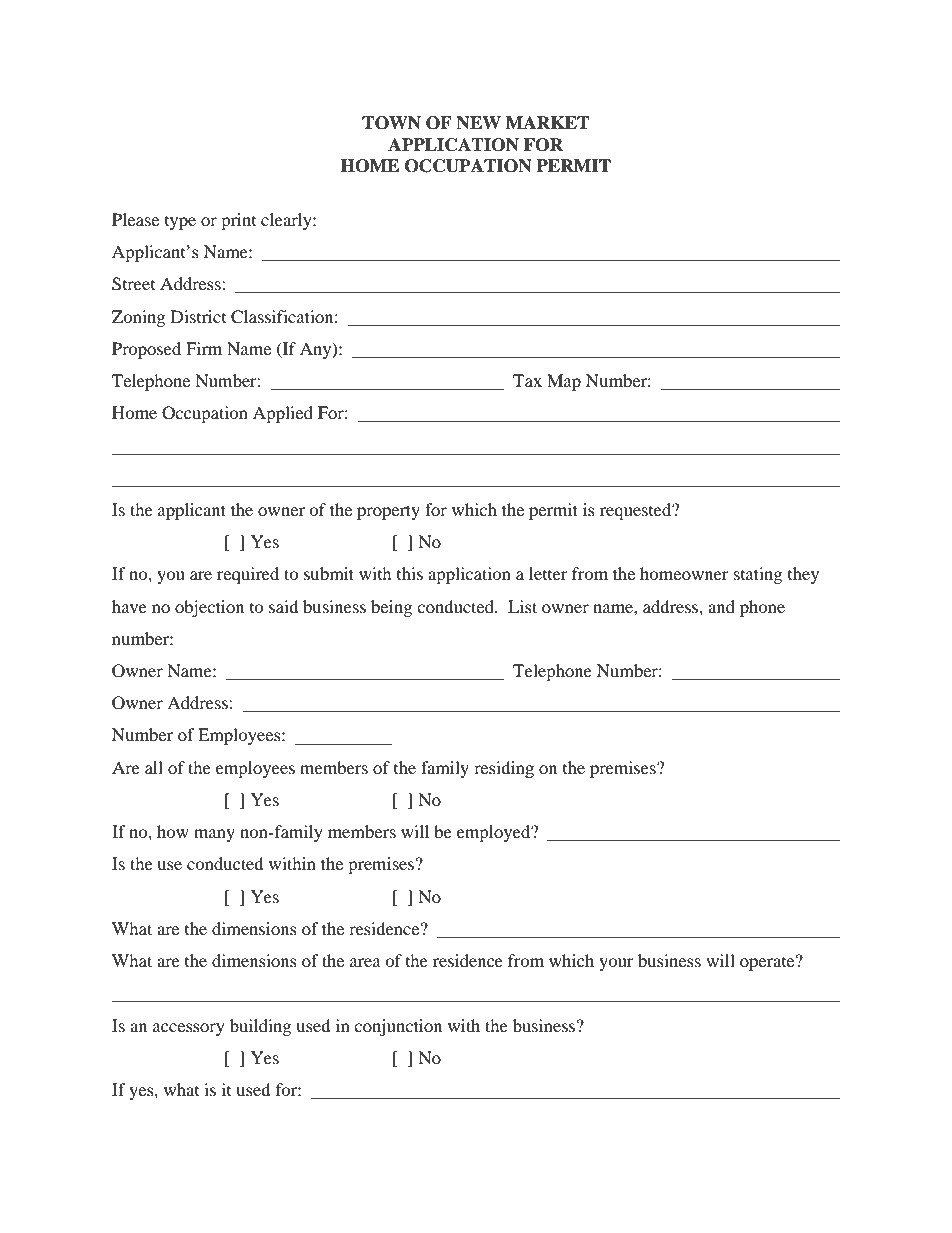  I want to click on required, so click(248, 575).
